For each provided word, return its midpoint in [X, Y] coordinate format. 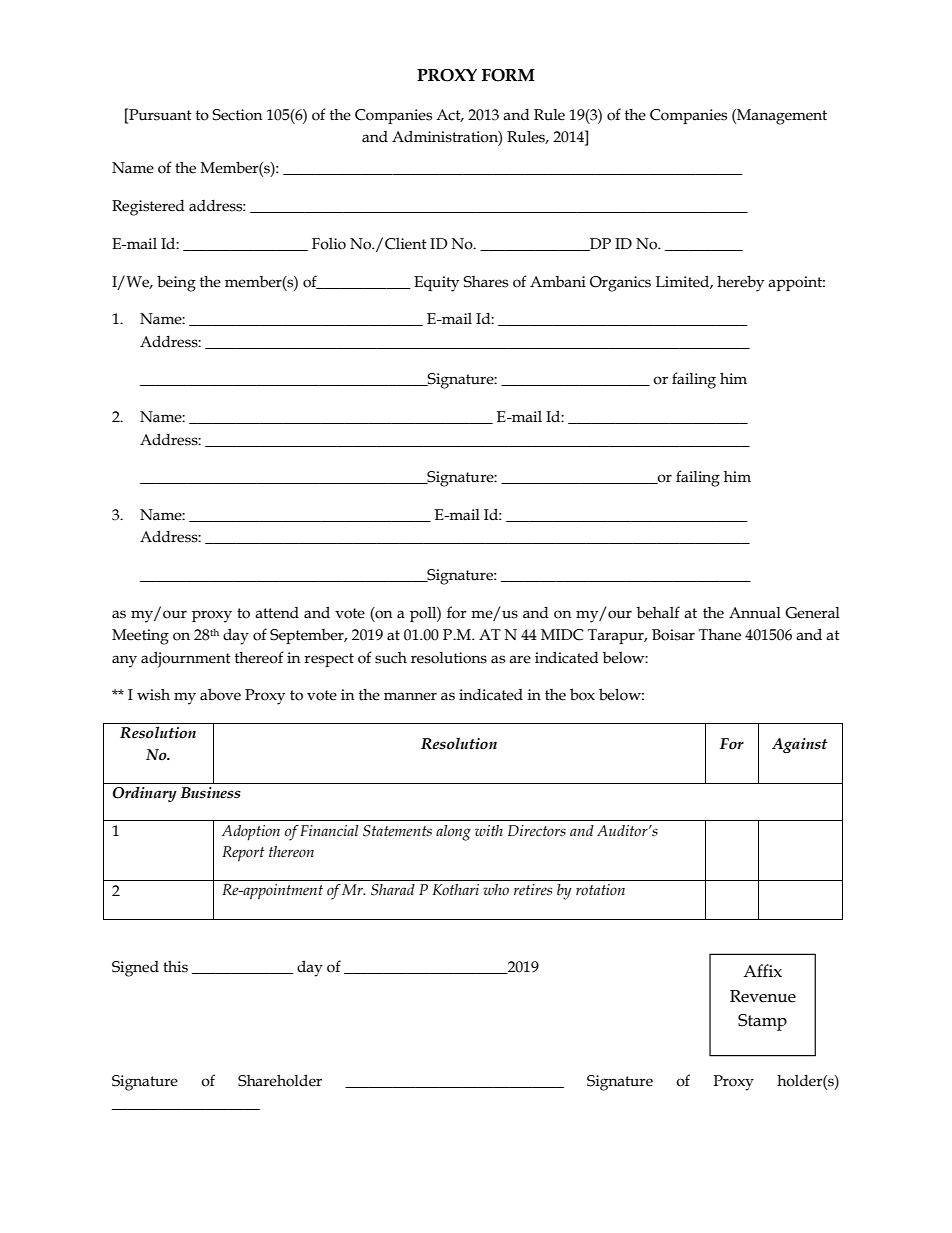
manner [410, 696]
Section [237, 115]
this [175, 967]
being [176, 283]
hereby [740, 283]
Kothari [456, 890]
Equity [436, 284]
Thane [720, 635]
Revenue [763, 996]
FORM [508, 75]
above [220, 694]
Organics [620, 284]
